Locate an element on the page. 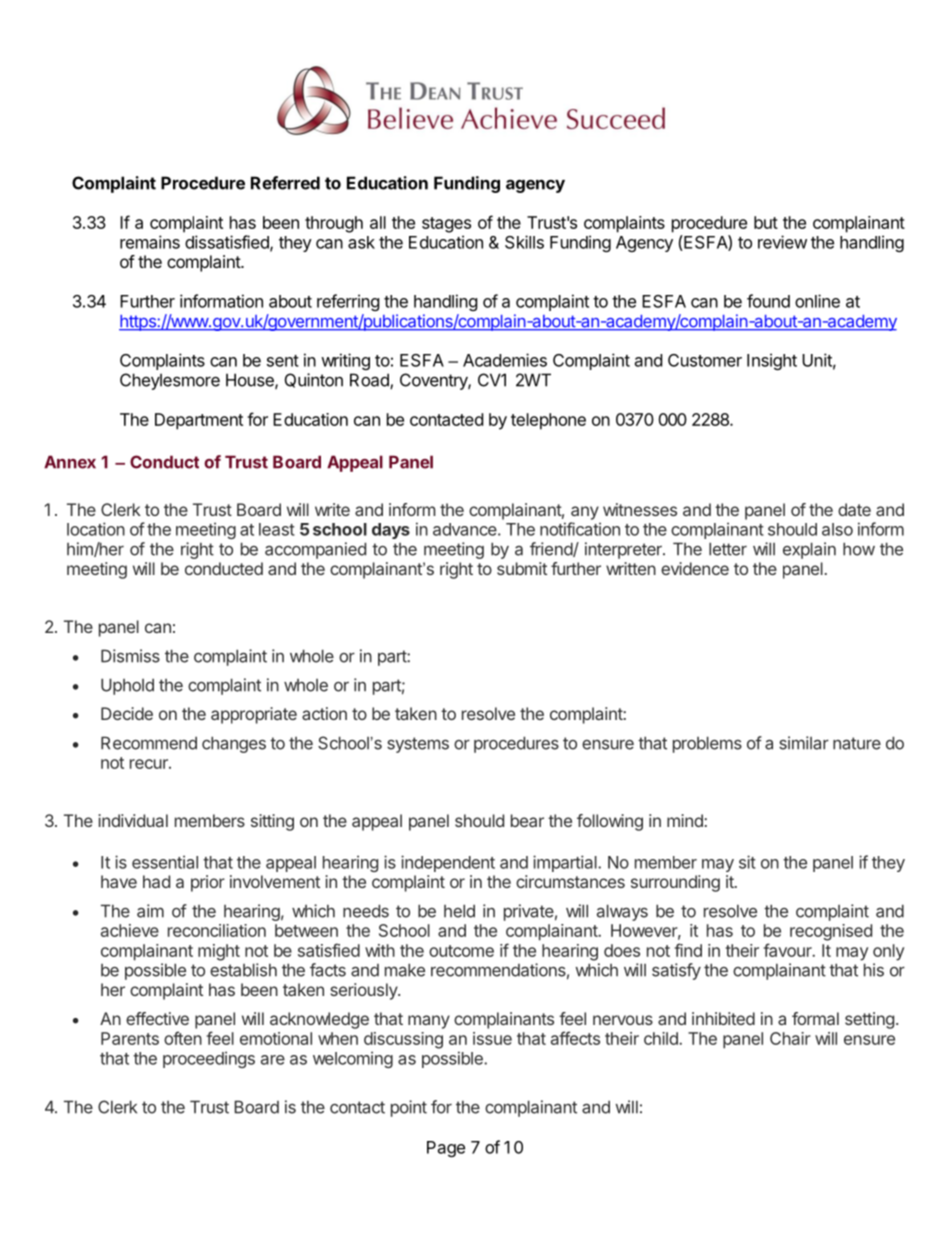 The height and width of the image is (1233, 952). remains is located at coordinates (150, 242).
